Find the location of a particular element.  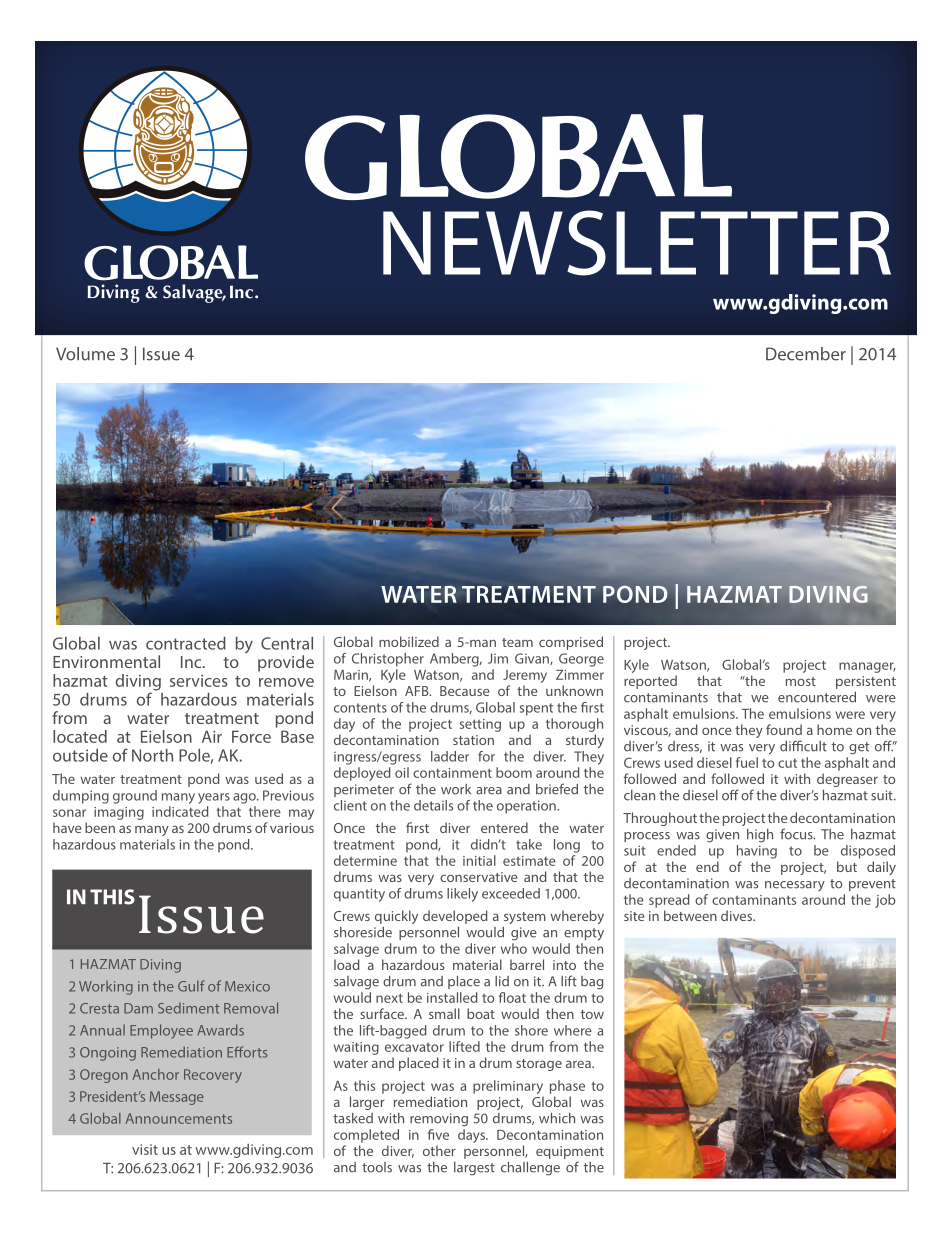

encountered is located at coordinates (817, 697).
